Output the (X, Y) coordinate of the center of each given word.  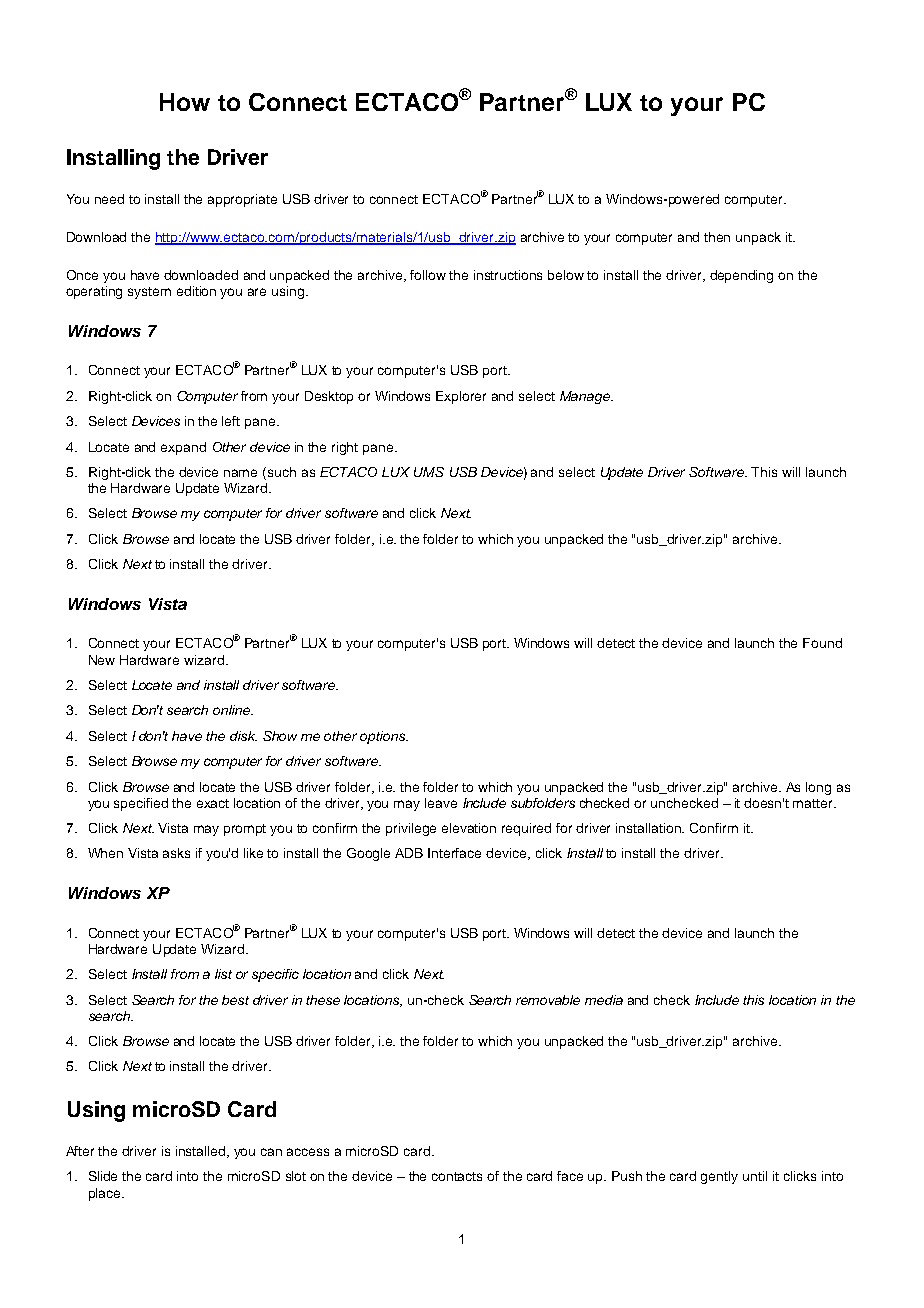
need (109, 199)
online (233, 710)
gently (719, 1177)
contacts (457, 1176)
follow (428, 275)
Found (822, 643)
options (384, 737)
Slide (103, 1176)
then (717, 237)
